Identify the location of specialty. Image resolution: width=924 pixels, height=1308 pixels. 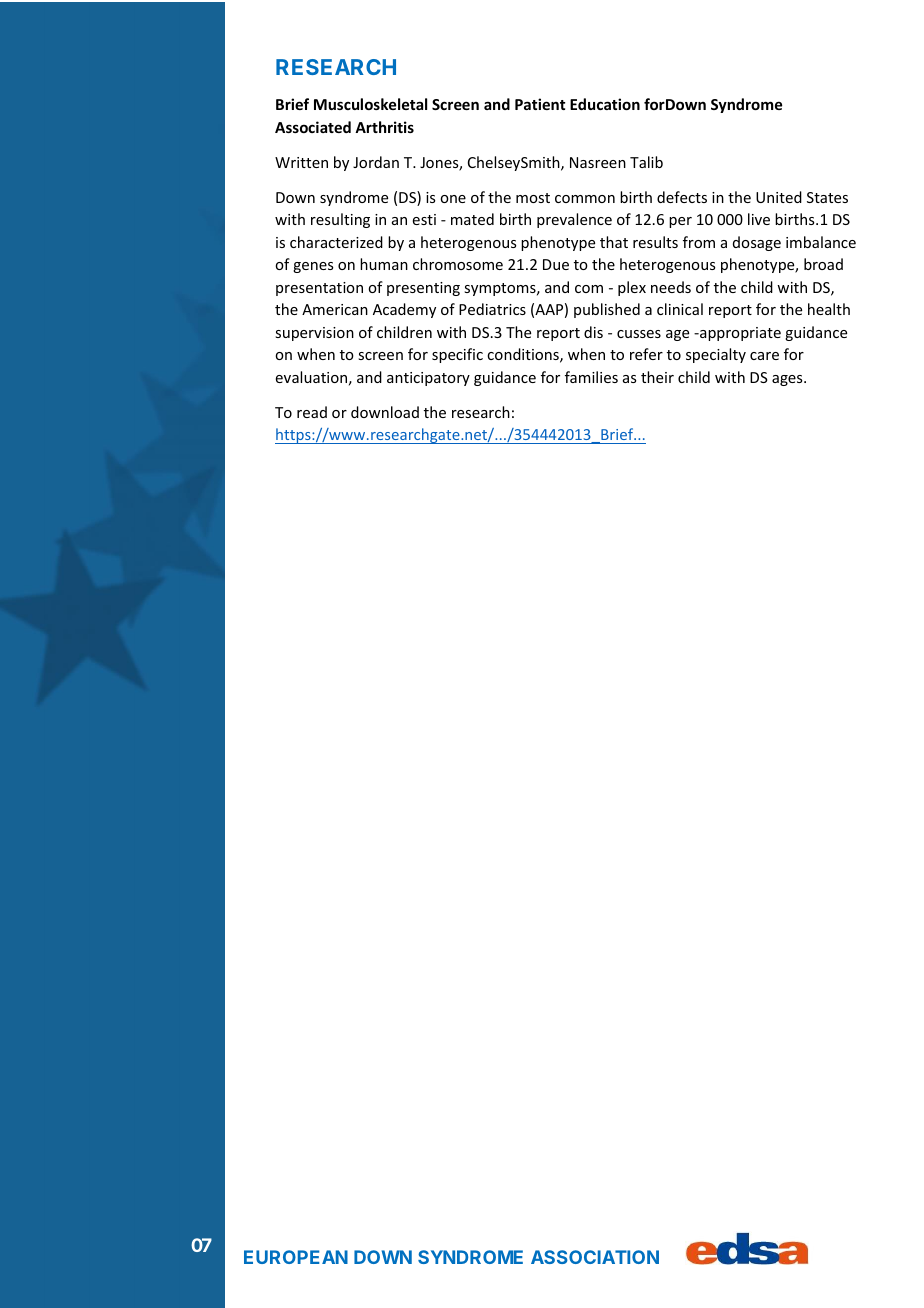
(716, 355).
